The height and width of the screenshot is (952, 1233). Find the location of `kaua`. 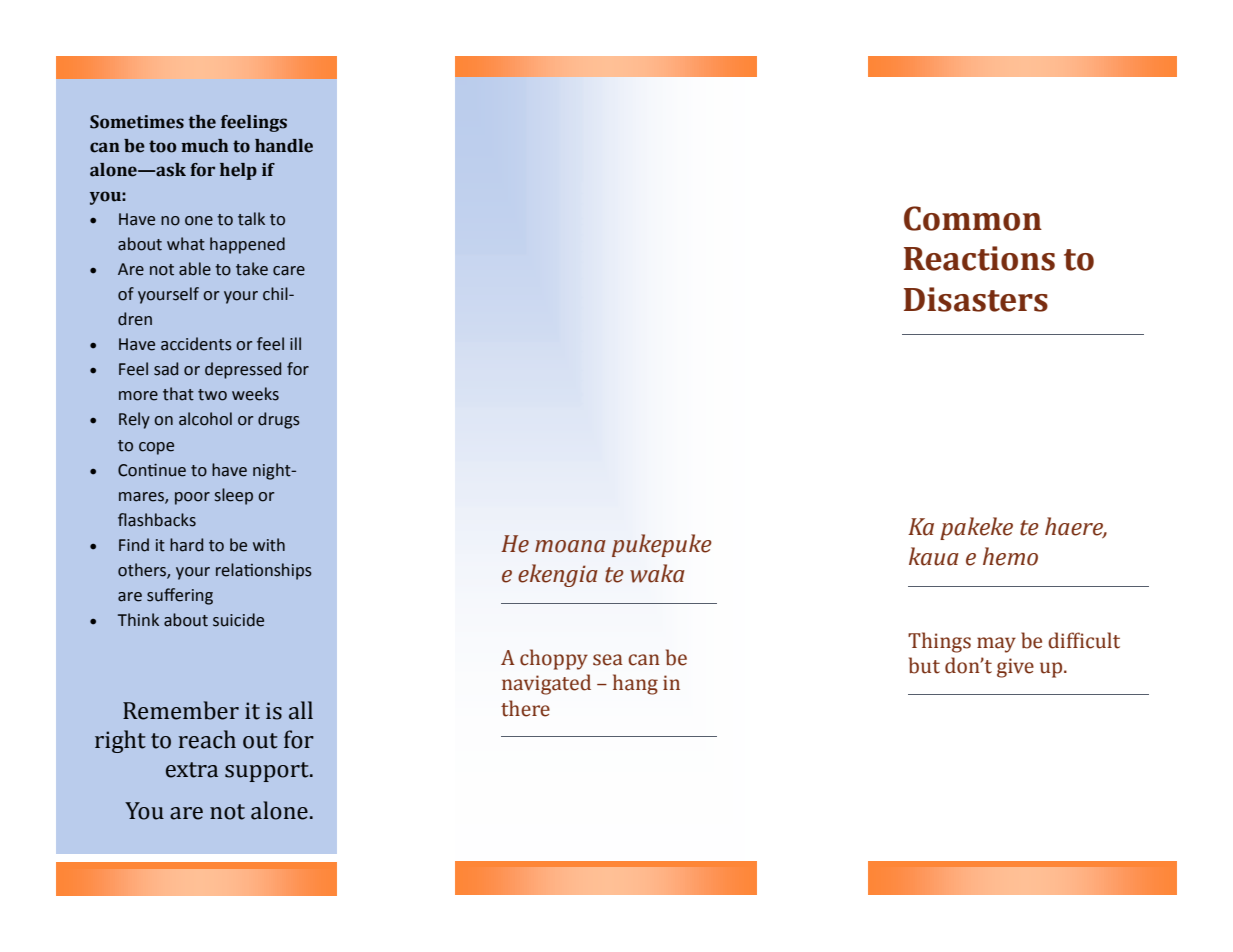

kaua is located at coordinates (934, 556).
